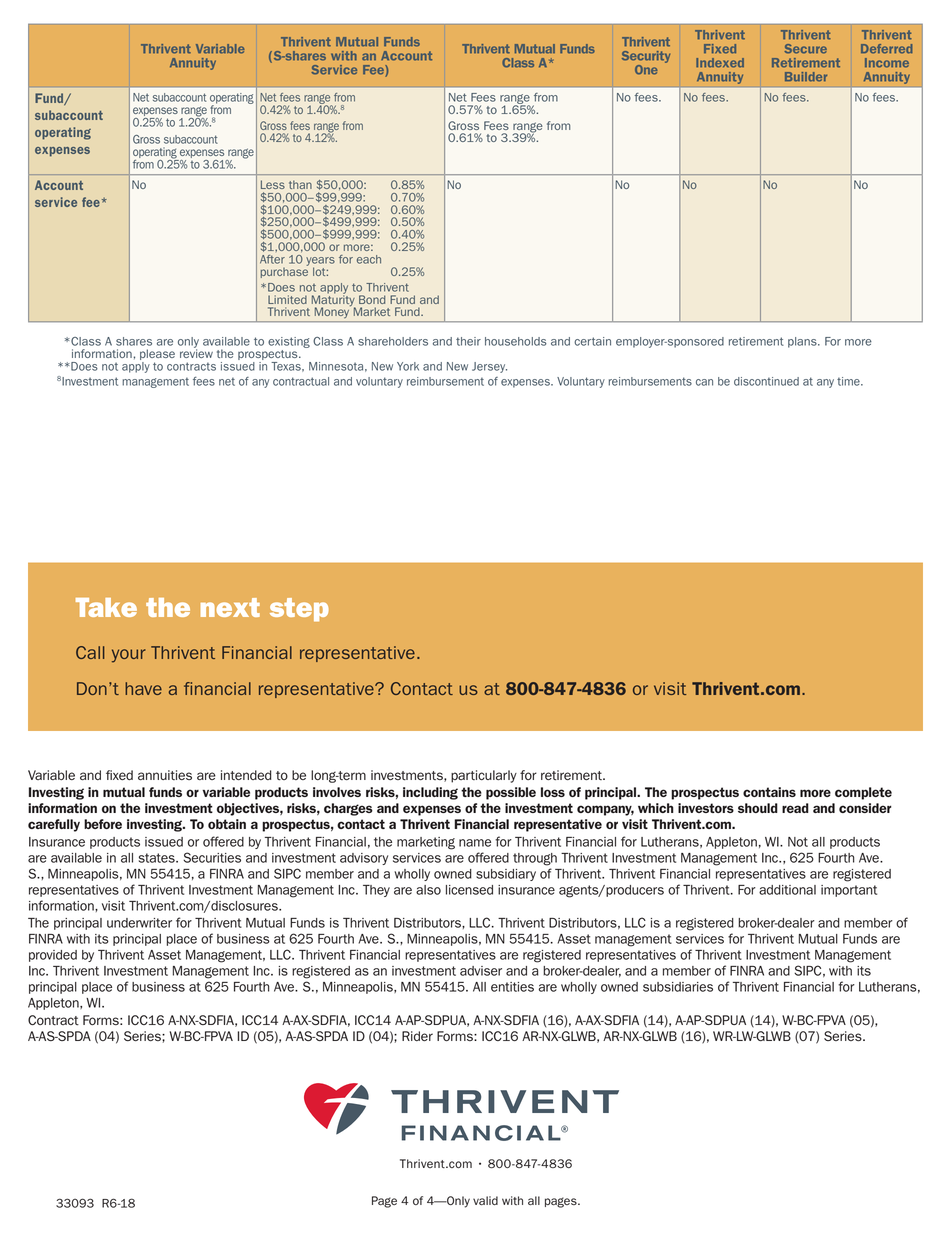 This screenshot has width=952, height=1233. Describe the element at coordinates (485, 1200) in the screenshot. I see `valid` at that location.
